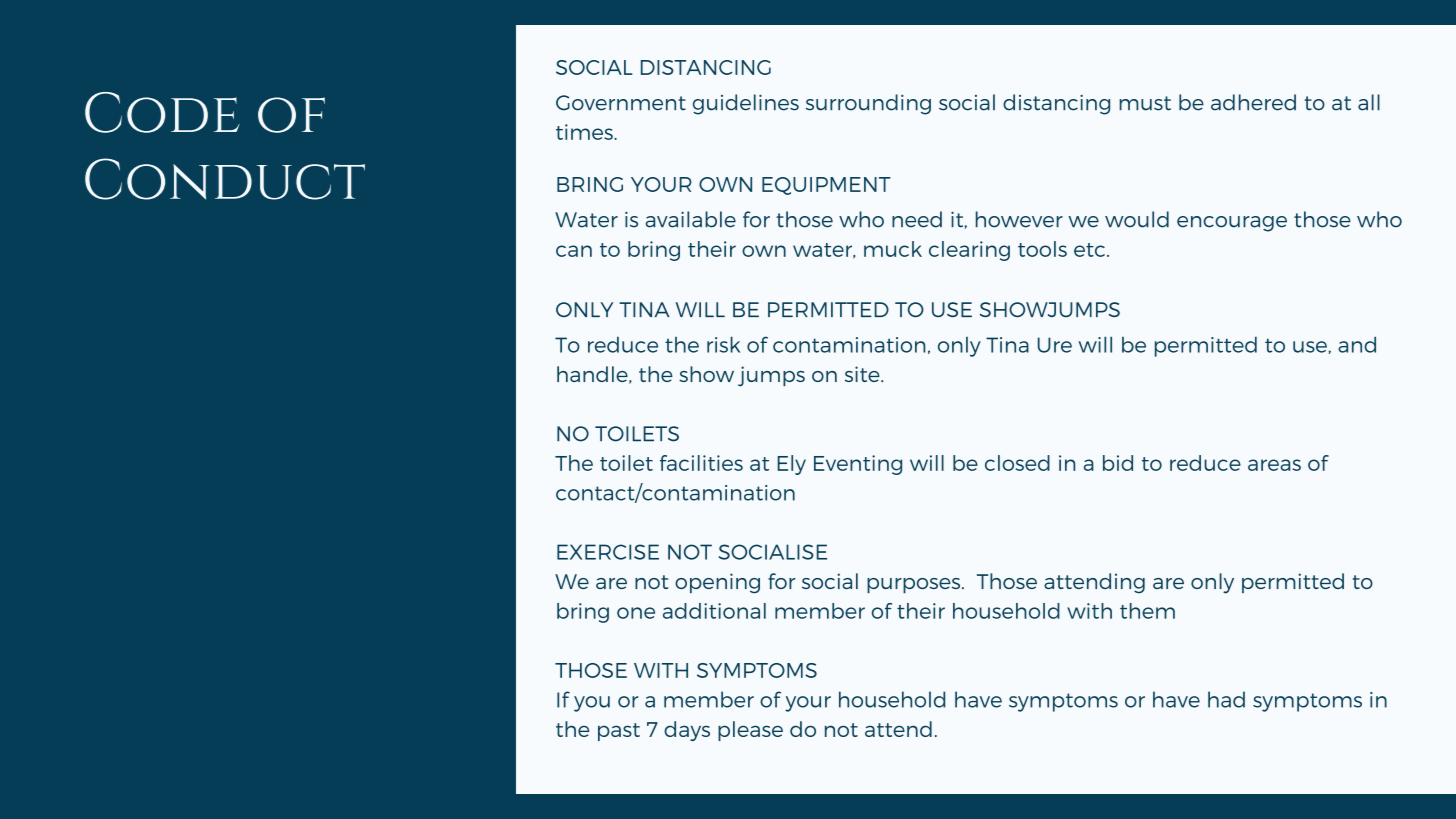  What do you see at coordinates (691, 219) in the screenshot?
I see `available` at bounding box center [691, 219].
